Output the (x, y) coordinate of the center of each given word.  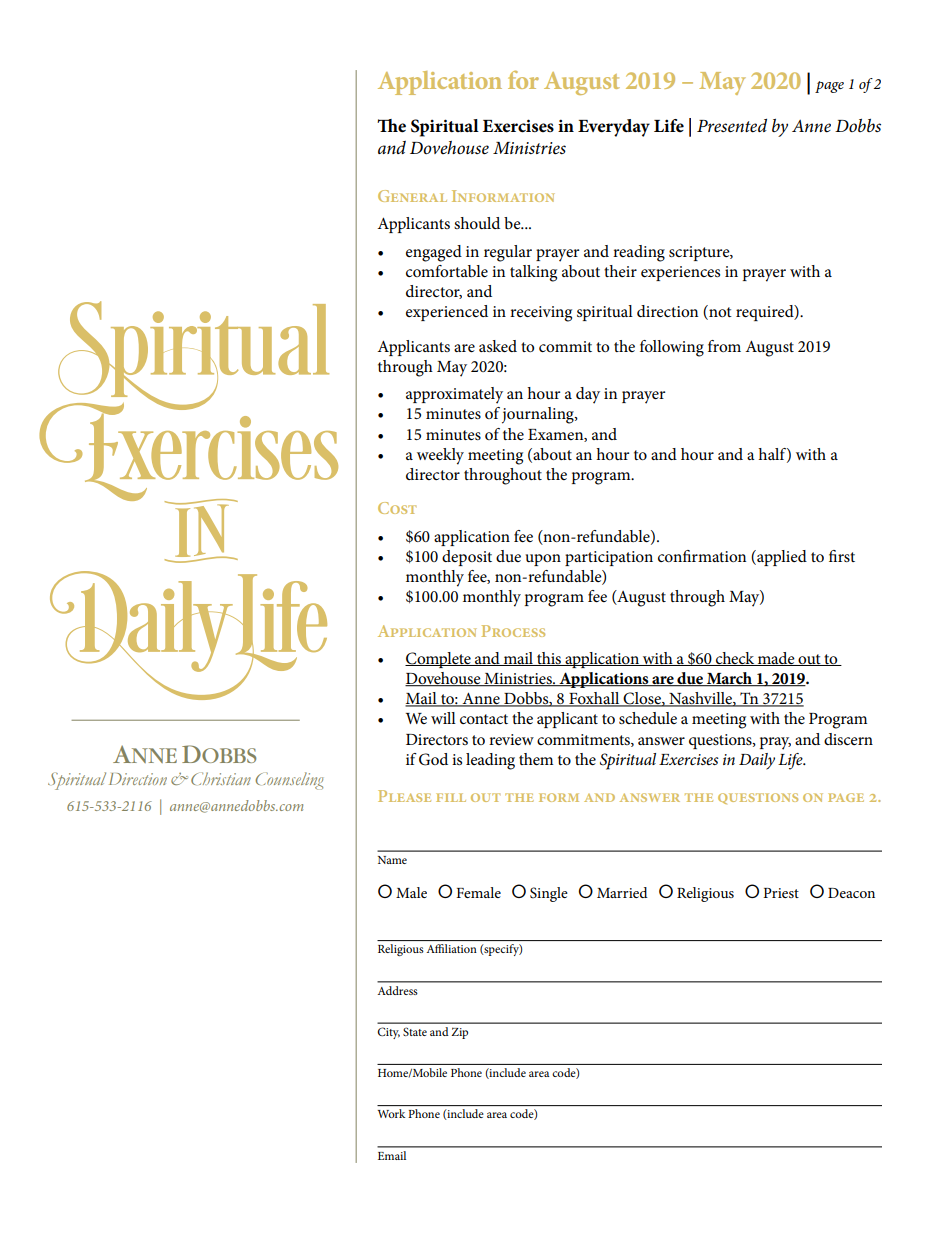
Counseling (289, 781)
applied (781, 558)
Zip (459, 1033)
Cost (397, 508)
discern (848, 739)
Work (391, 1113)
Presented (732, 126)
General (412, 196)
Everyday (614, 128)
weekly (440, 456)
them (536, 759)
